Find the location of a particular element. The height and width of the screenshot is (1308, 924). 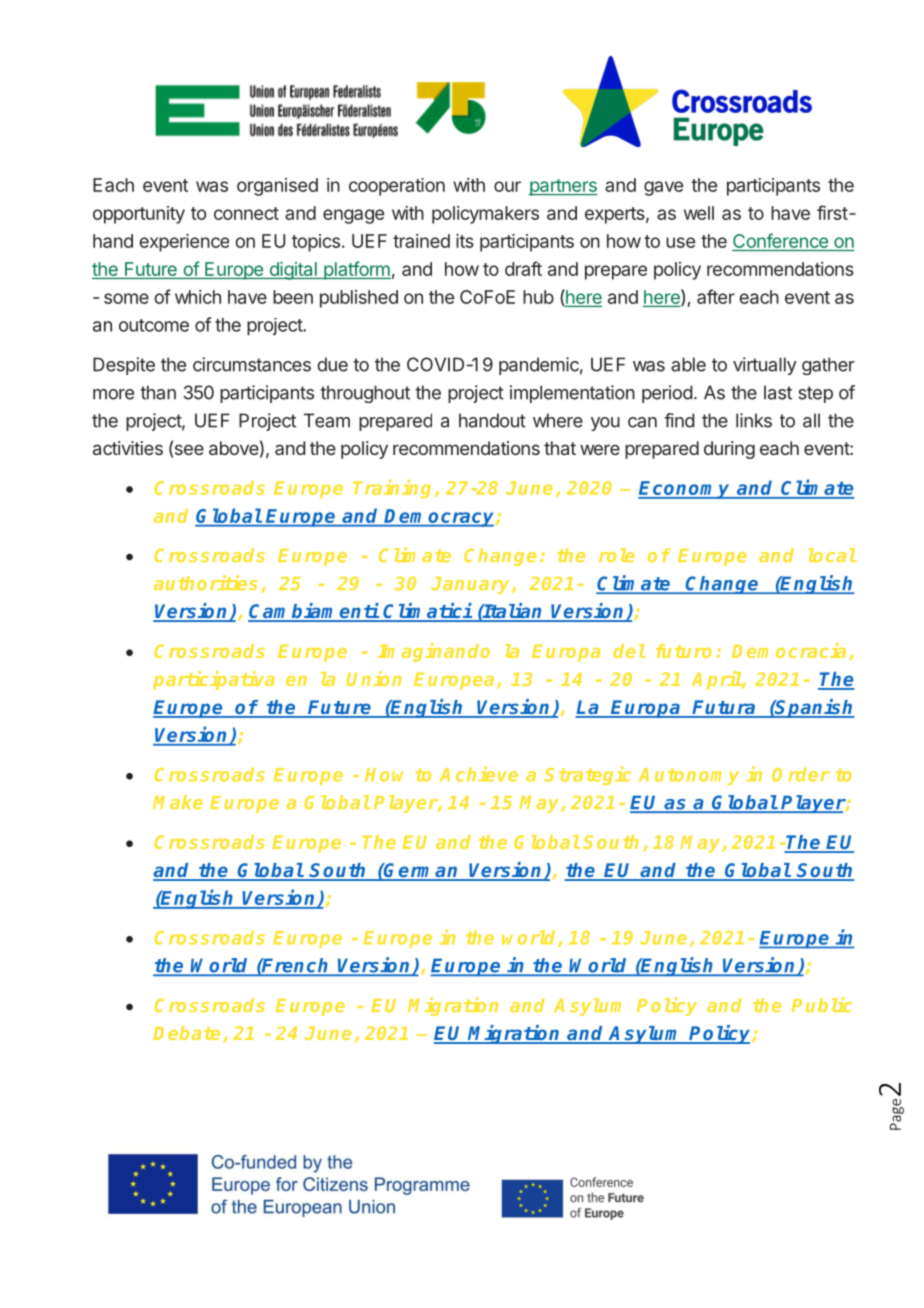

well is located at coordinates (699, 213).
